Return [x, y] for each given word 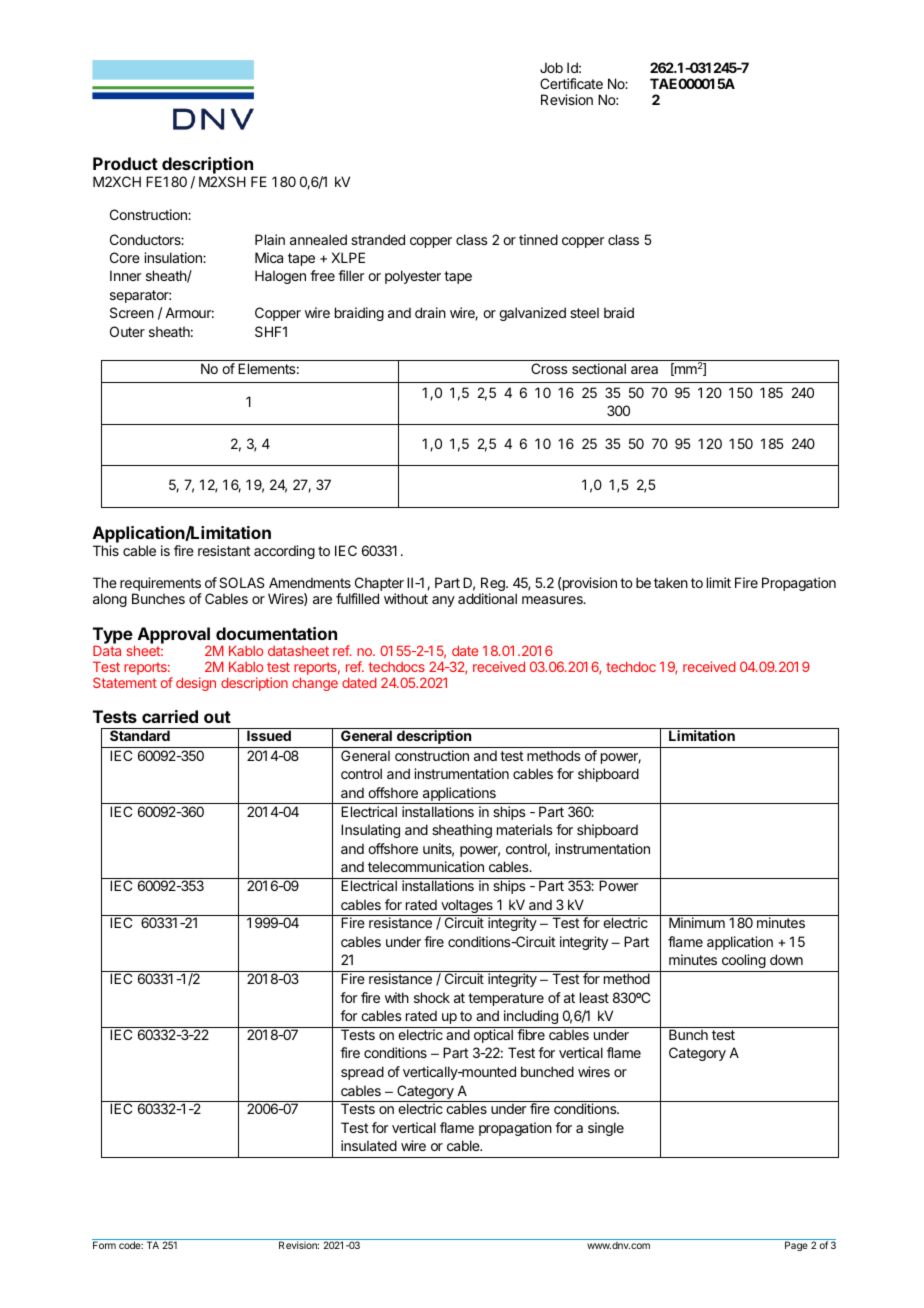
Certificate [571, 83]
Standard [140, 735]
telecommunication [426, 866]
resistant [224, 550]
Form [104, 1245]
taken [671, 582]
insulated [369, 1145]
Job [551, 67]
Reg [493, 586]
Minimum [697, 922]
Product [125, 163]
